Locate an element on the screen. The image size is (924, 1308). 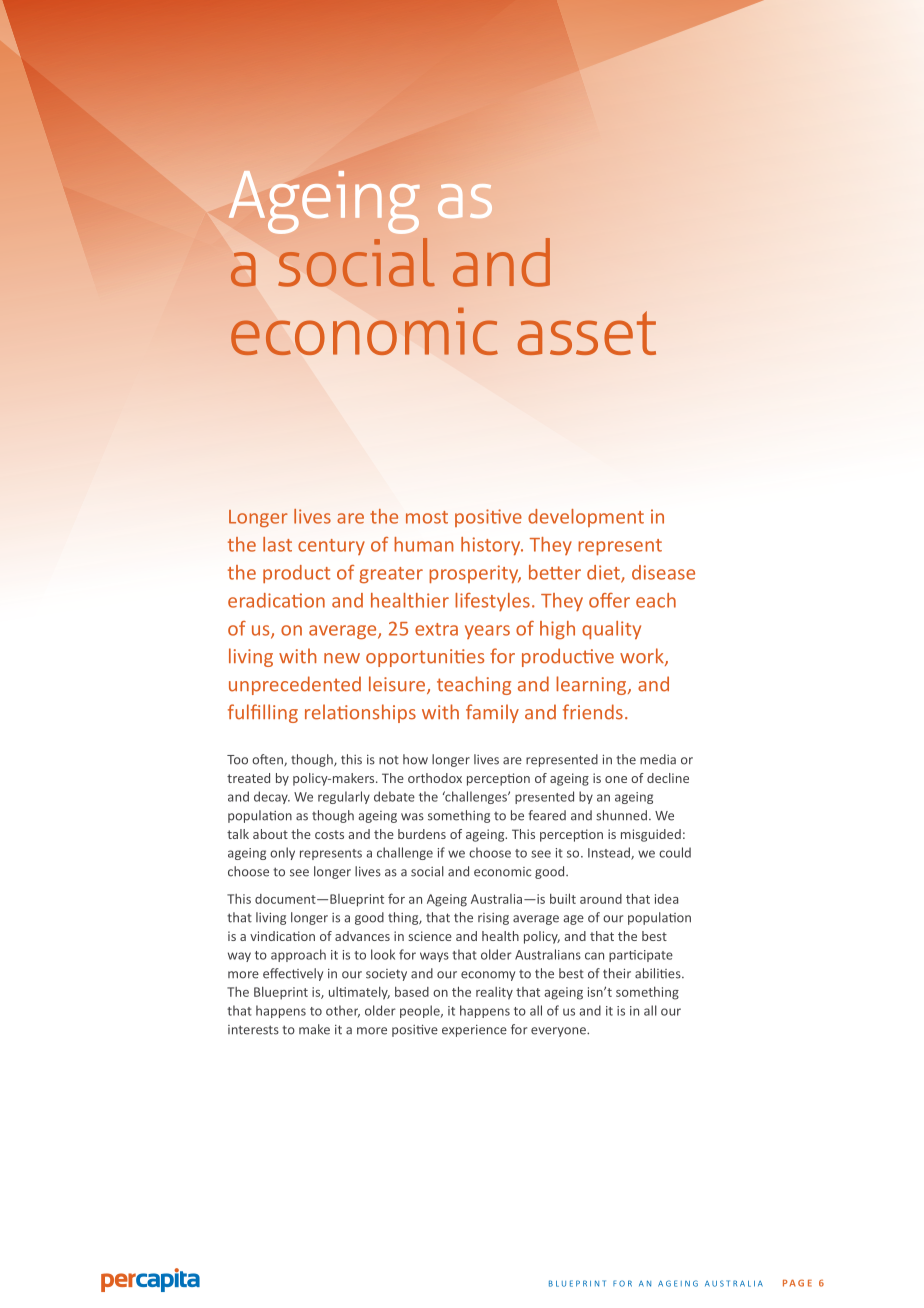
prosperity is located at coordinates (475, 574).
